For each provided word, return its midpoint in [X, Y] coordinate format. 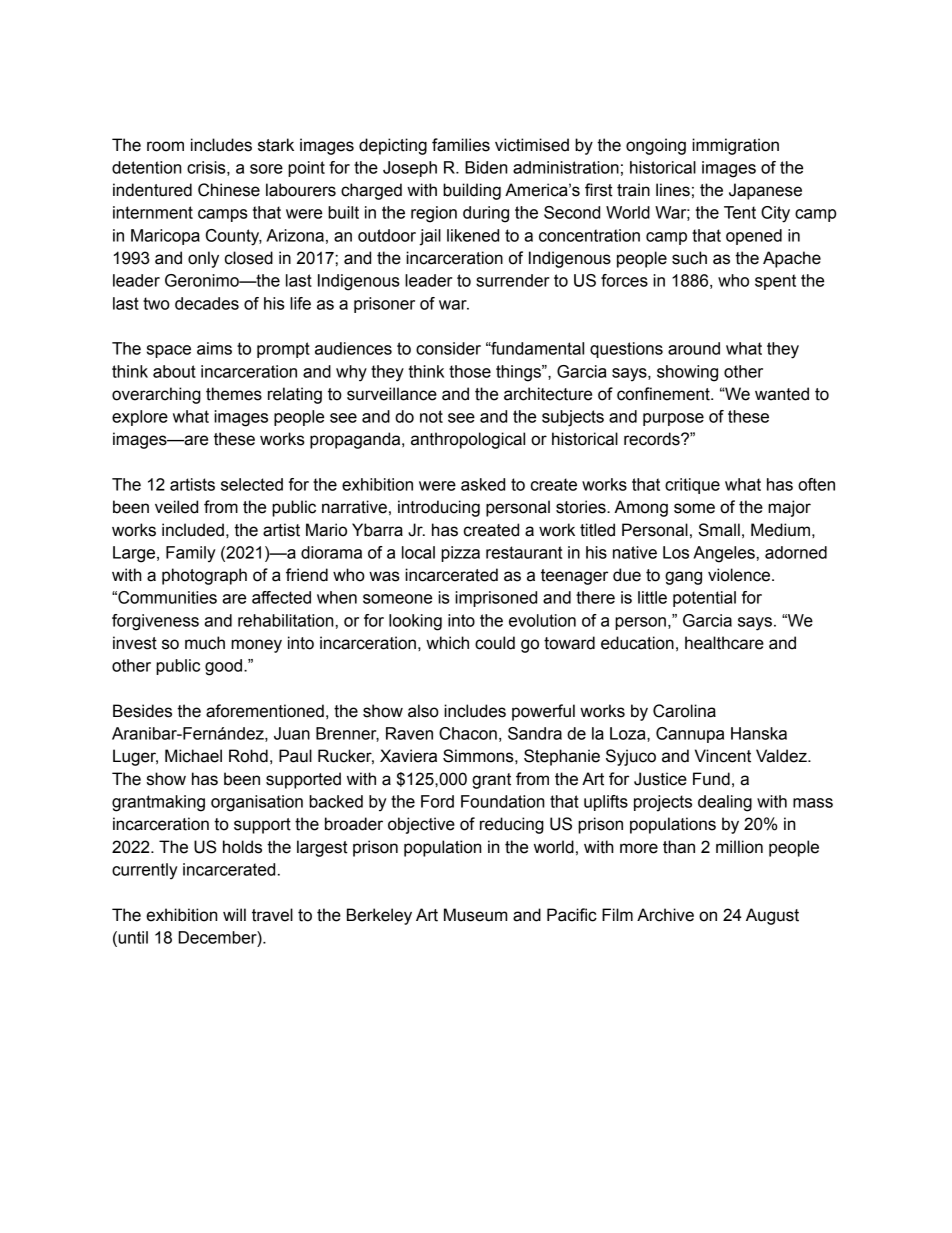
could [495, 643]
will [234, 914]
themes [234, 394]
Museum [475, 915]
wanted [782, 394]
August [772, 916]
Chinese [229, 190]
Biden [486, 167]
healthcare [724, 643]
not [431, 416]
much [205, 643]
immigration [735, 146]
